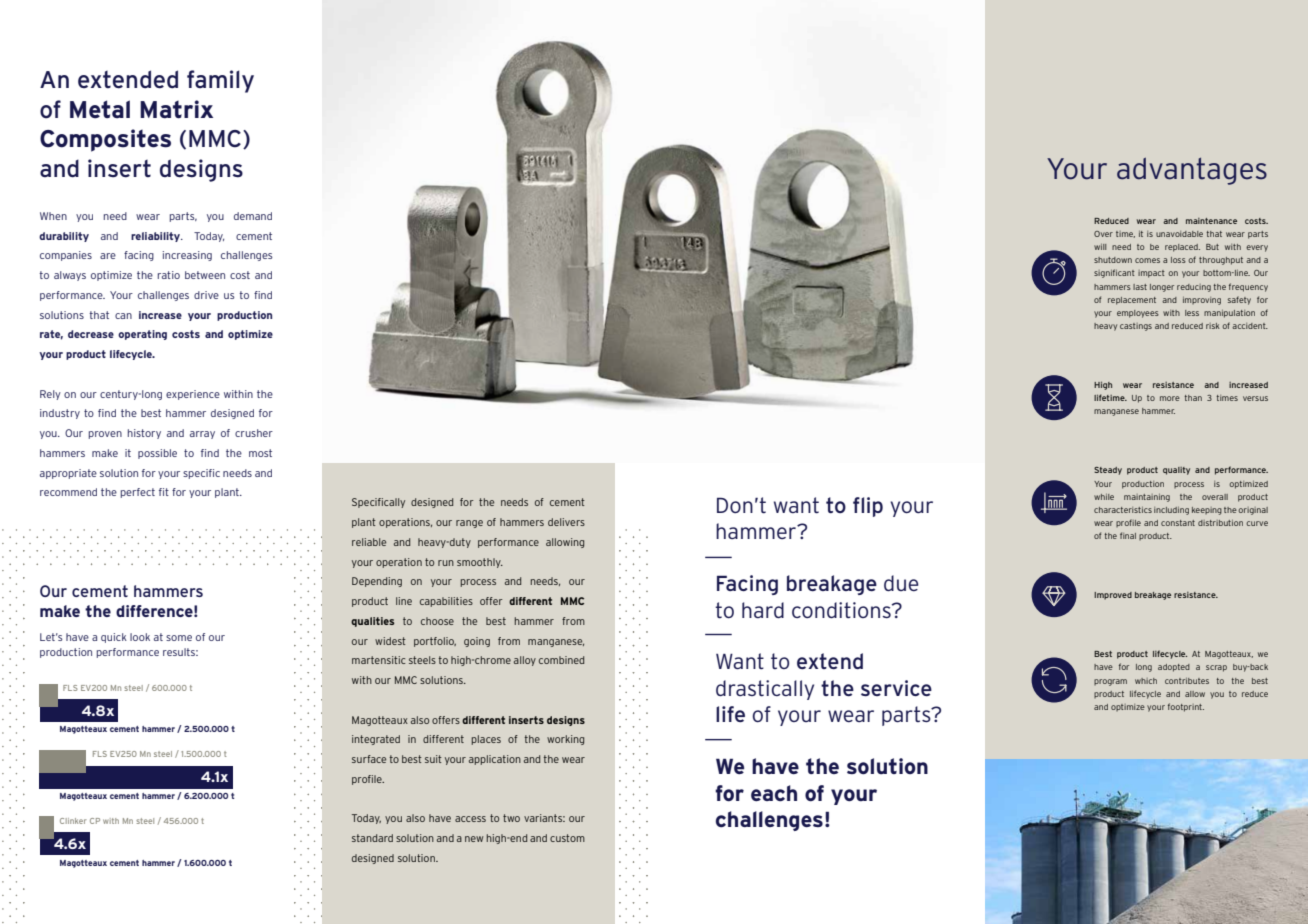 The width and height of the document is (1308, 924). What do you see at coordinates (205, 275) in the document?
I see `between` at bounding box center [205, 275].
